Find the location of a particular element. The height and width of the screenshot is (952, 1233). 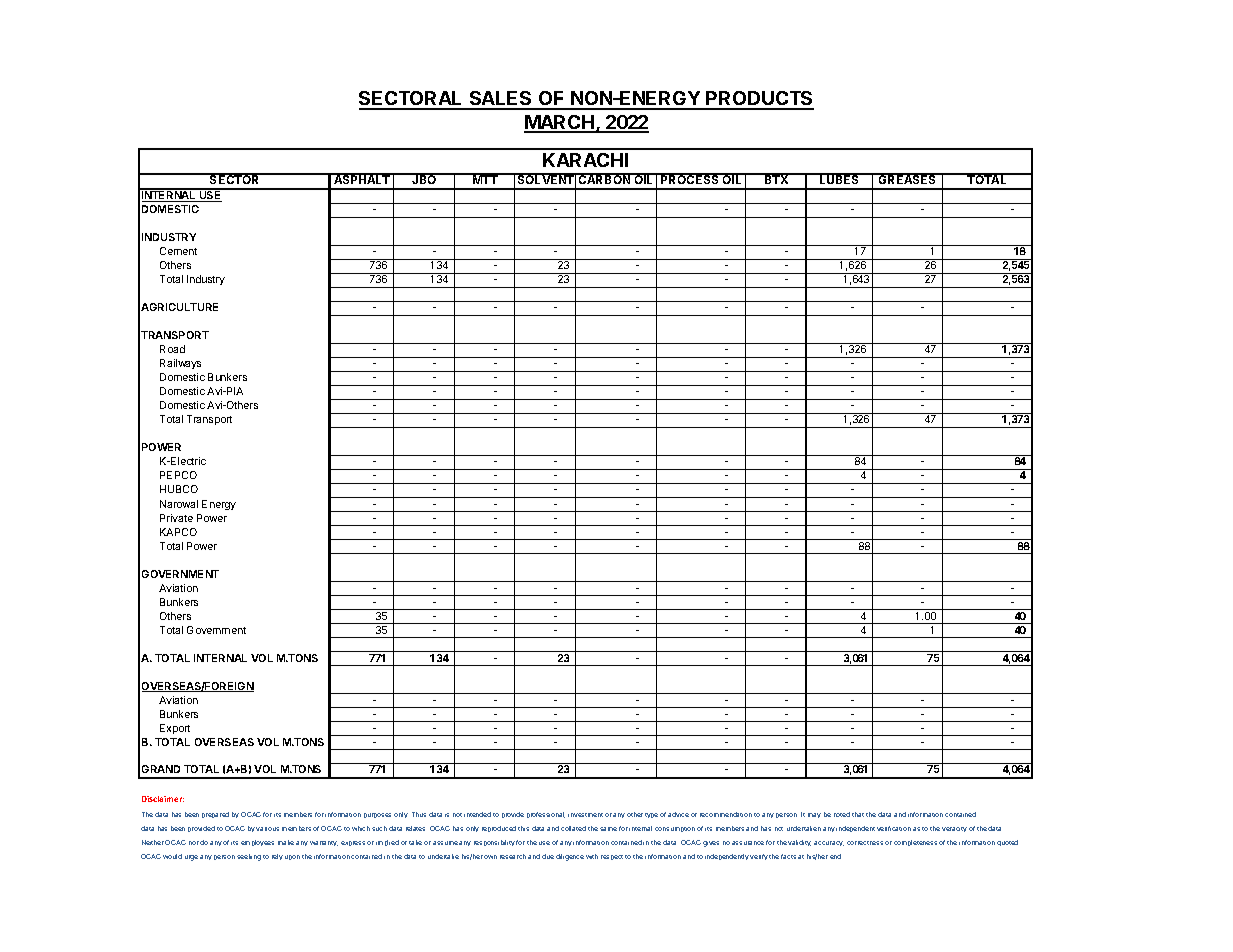

employees is located at coordinates (257, 843).
